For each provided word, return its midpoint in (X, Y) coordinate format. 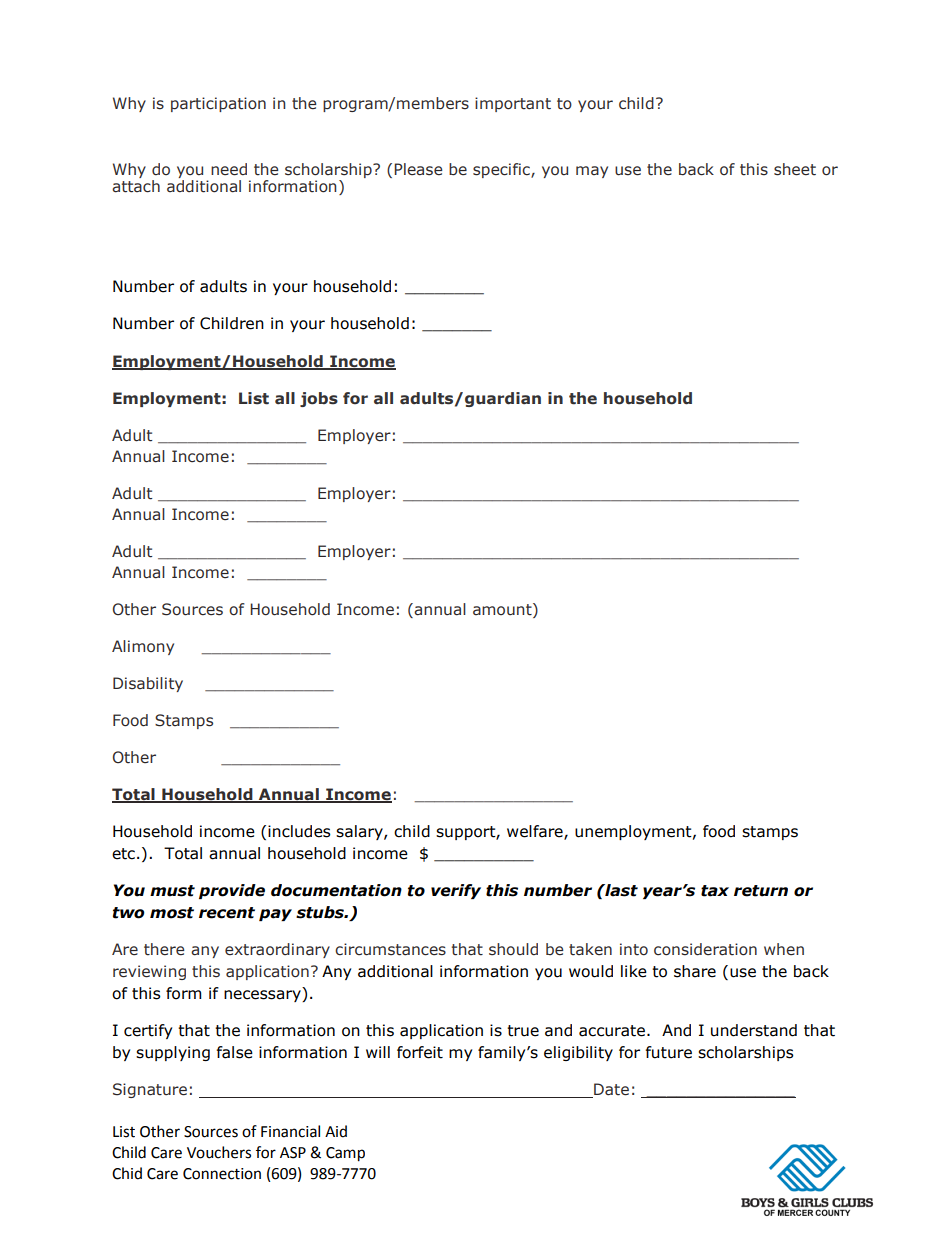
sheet (795, 169)
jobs (319, 399)
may (592, 172)
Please (418, 169)
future (669, 1052)
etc (123, 854)
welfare (536, 832)
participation (218, 104)
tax (715, 891)
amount (503, 610)
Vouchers (219, 1152)
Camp (345, 1154)
